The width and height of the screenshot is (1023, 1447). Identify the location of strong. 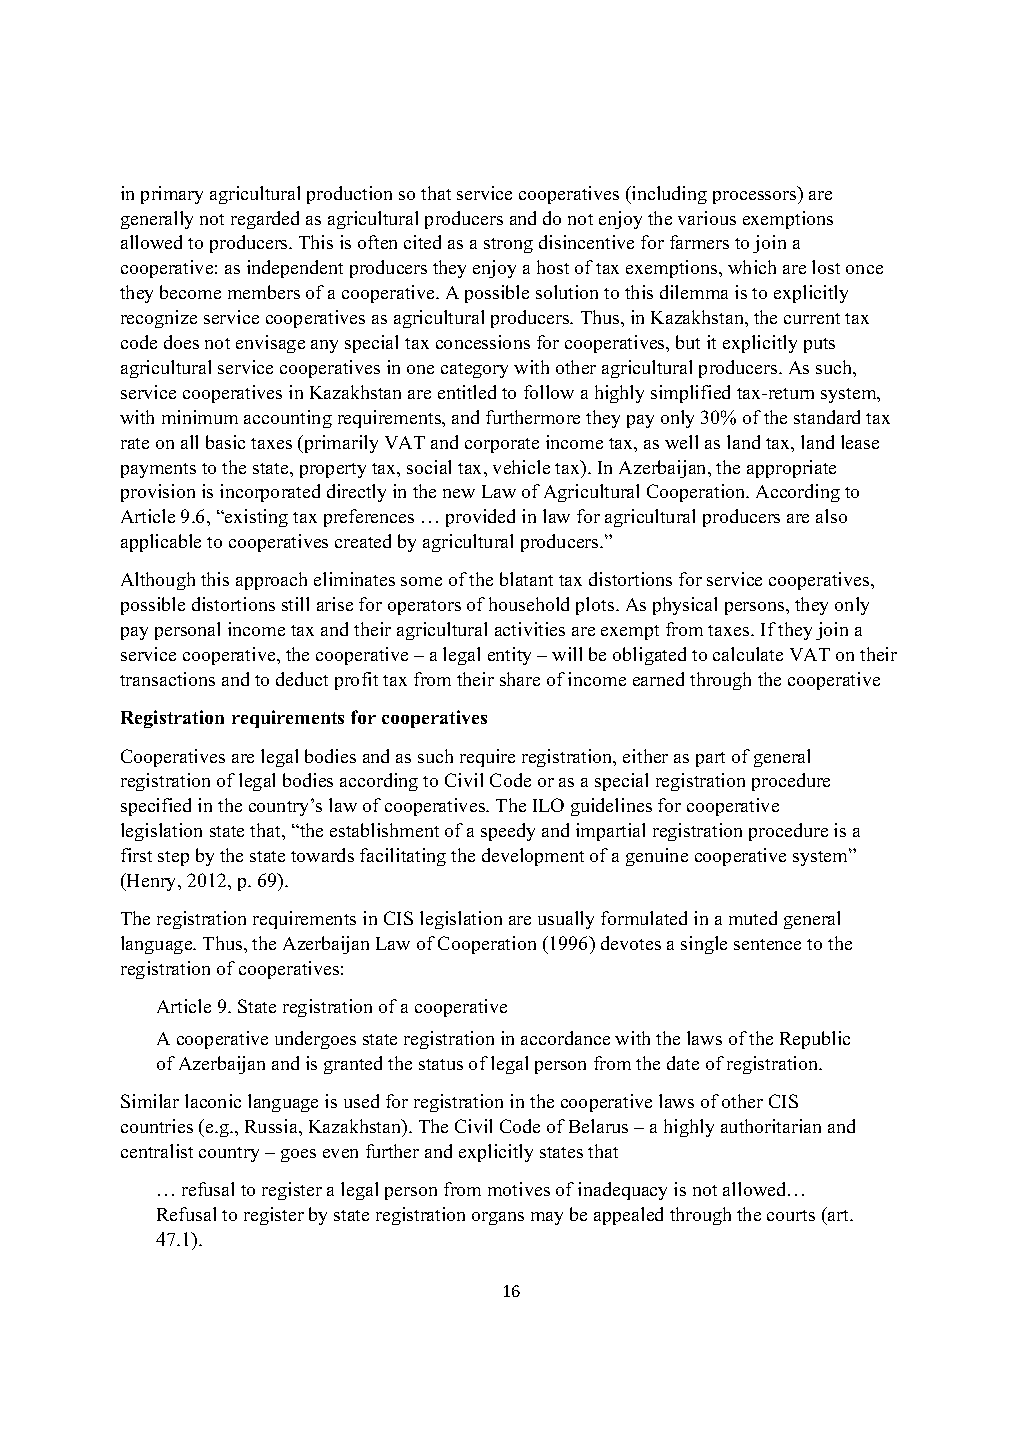
(508, 245).
